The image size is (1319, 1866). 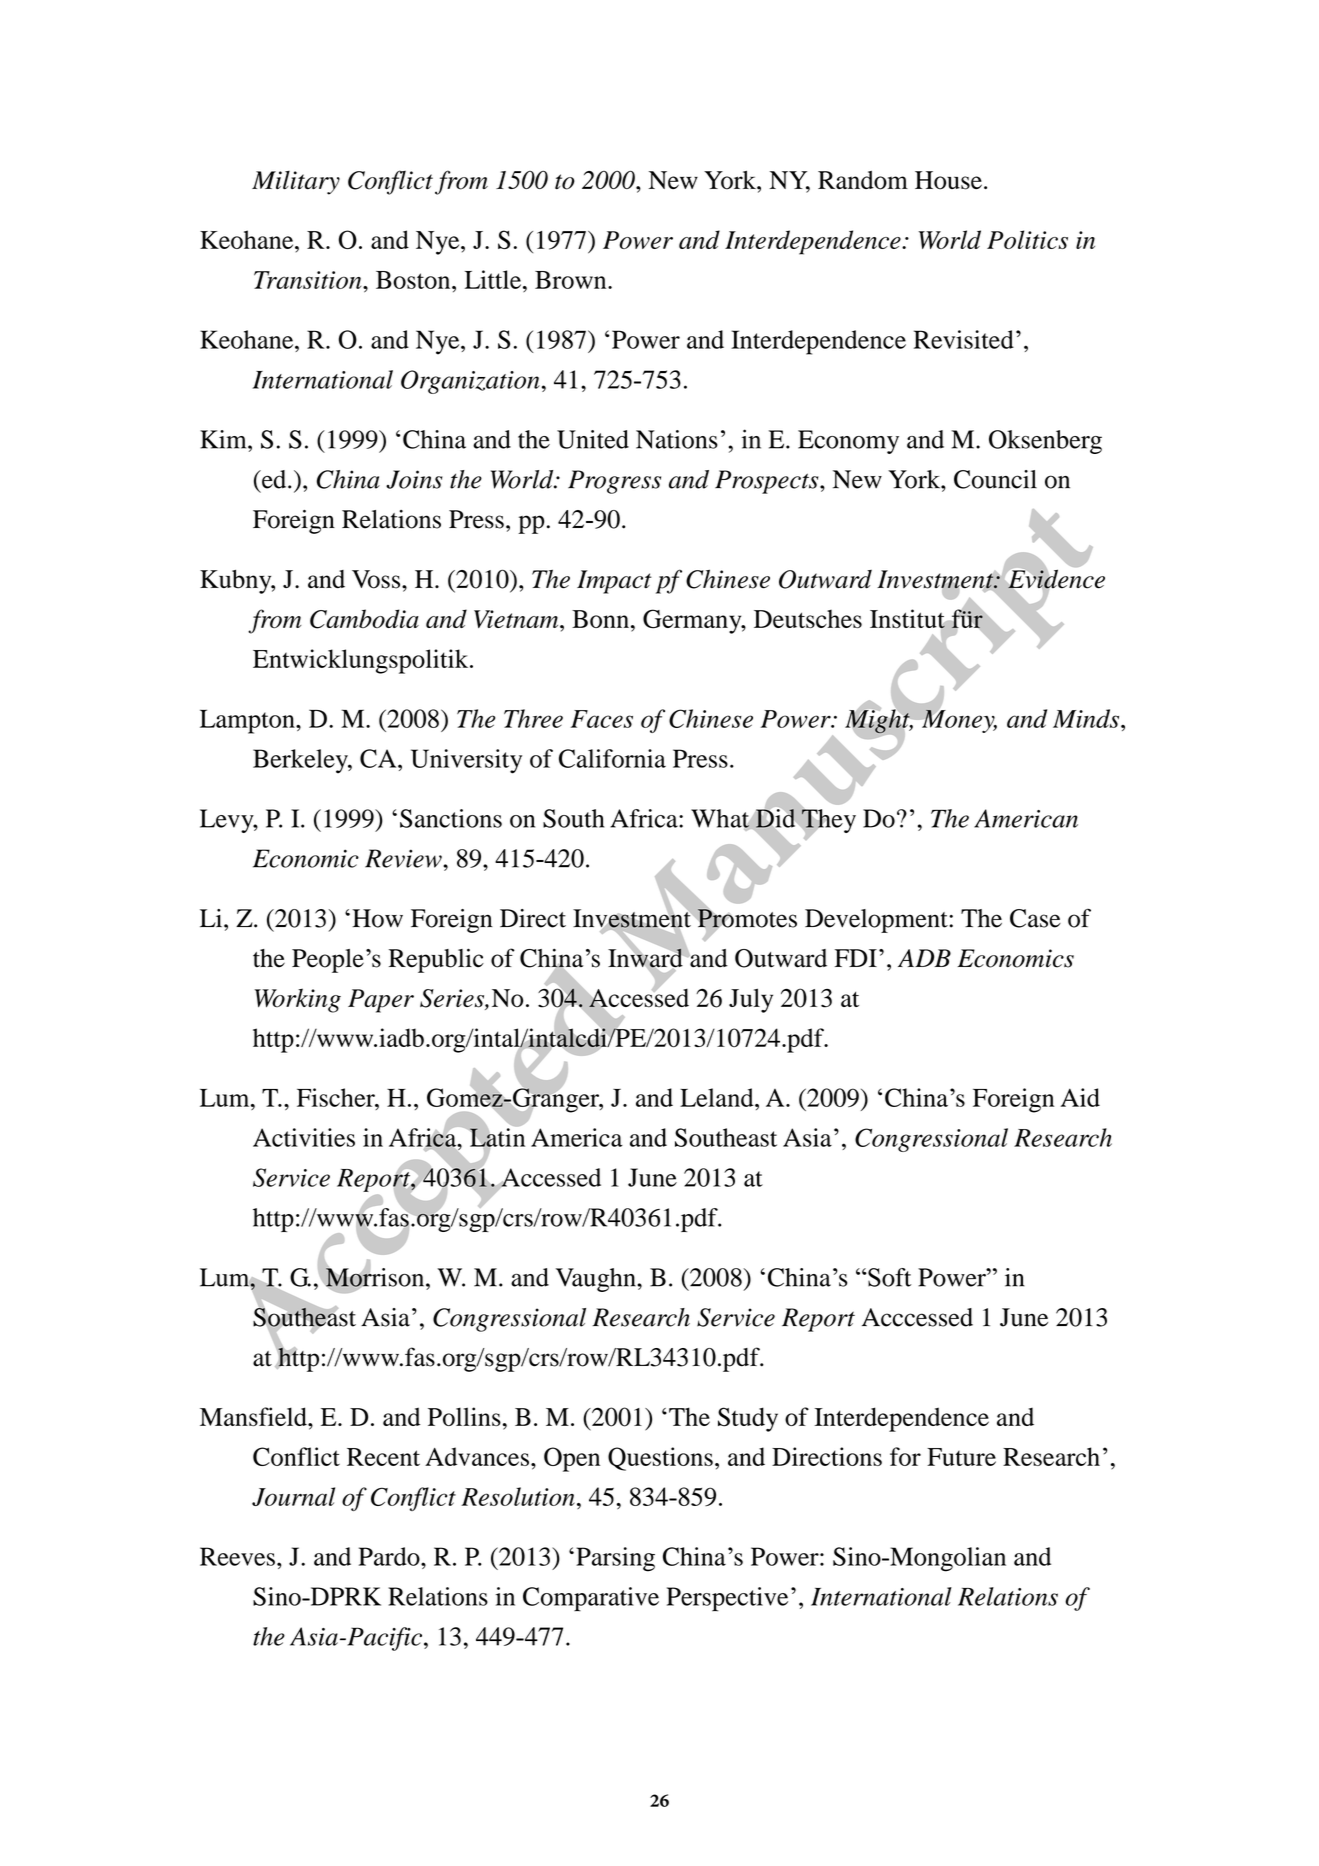 What do you see at coordinates (1027, 239) in the image?
I see `Politics` at bounding box center [1027, 239].
